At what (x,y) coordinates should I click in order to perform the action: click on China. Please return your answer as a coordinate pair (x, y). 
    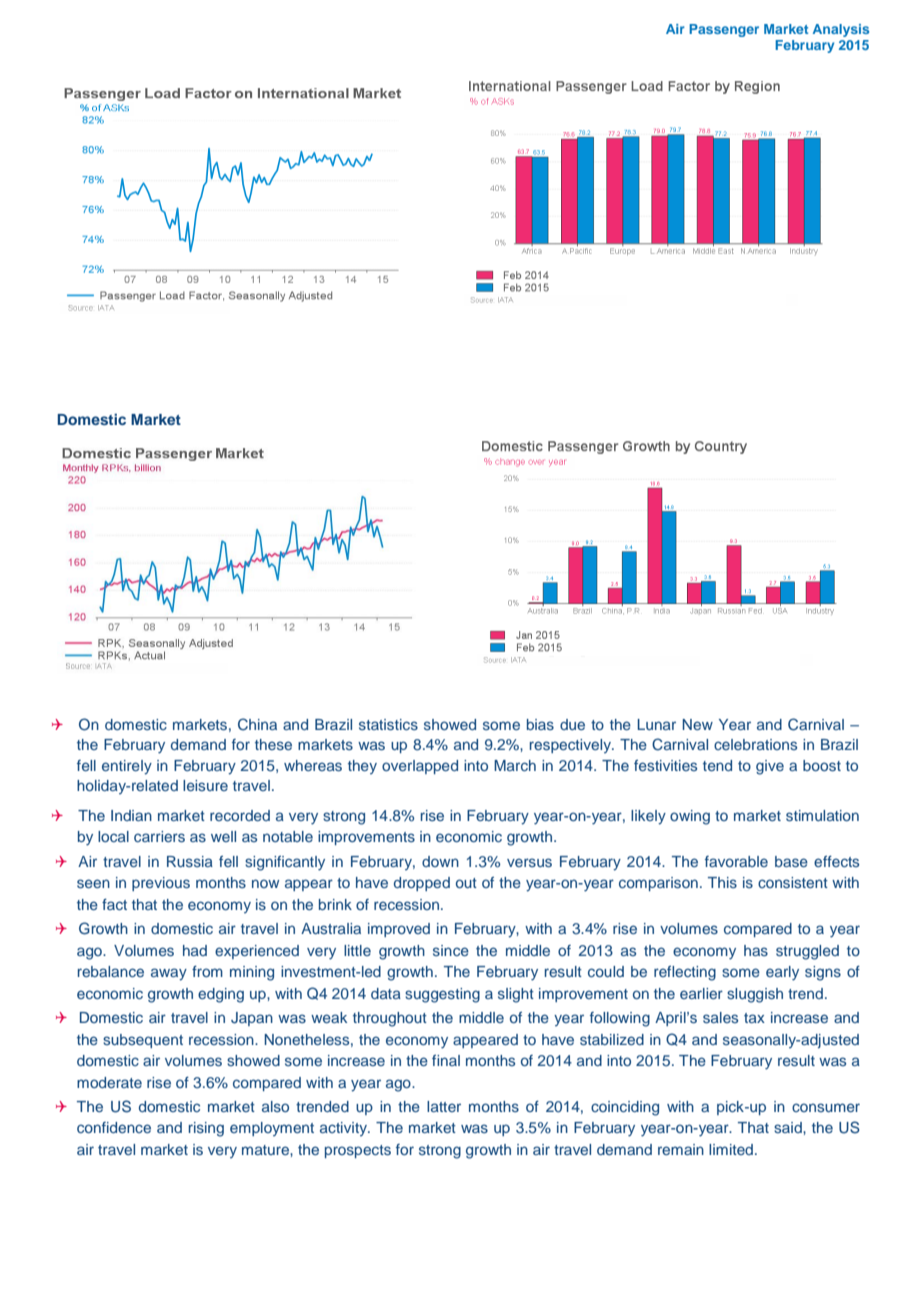
    Looking at the image, I should click on (257, 724).
